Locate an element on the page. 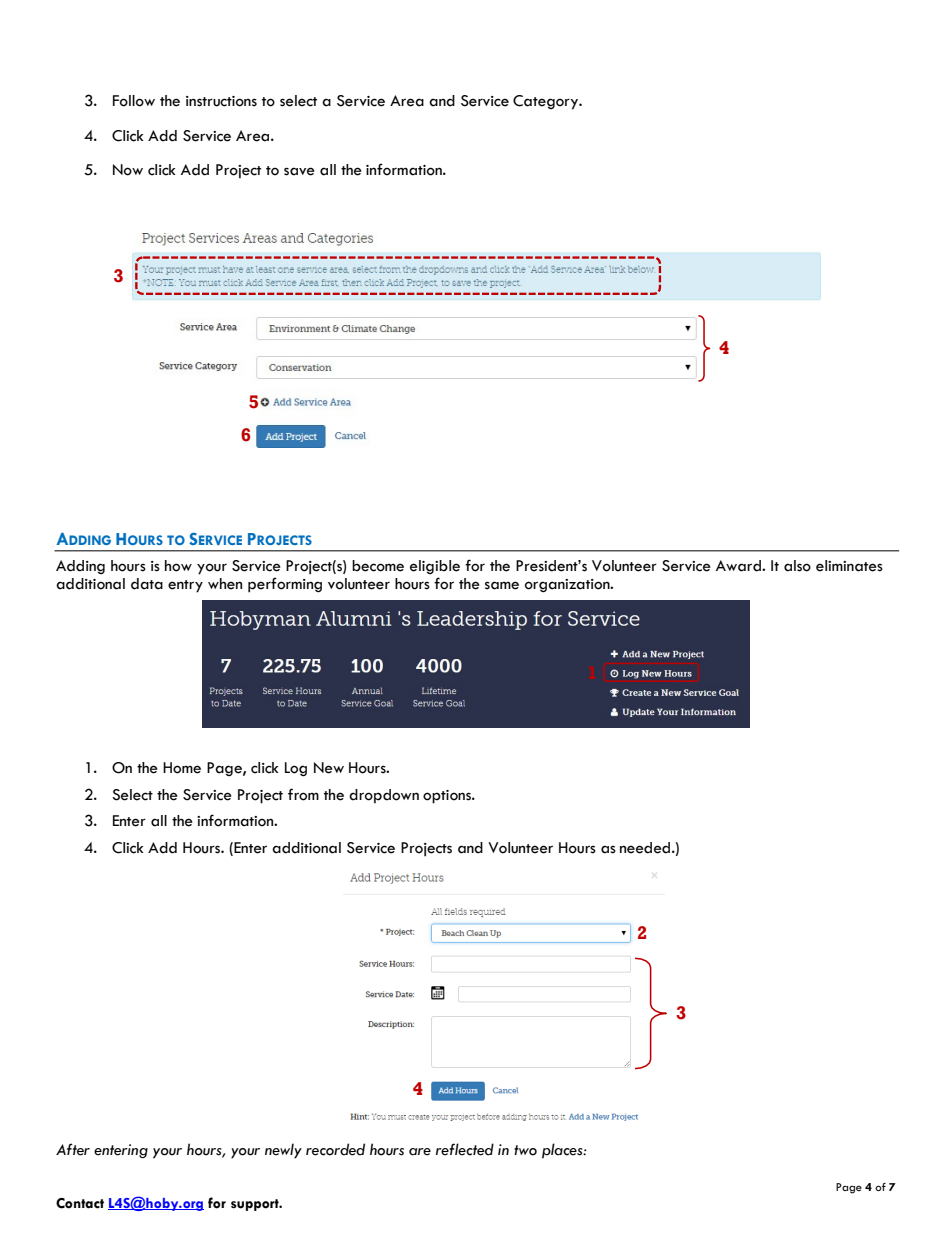 This page has height=1233, width=952. save is located at coordinates (299, 171).
